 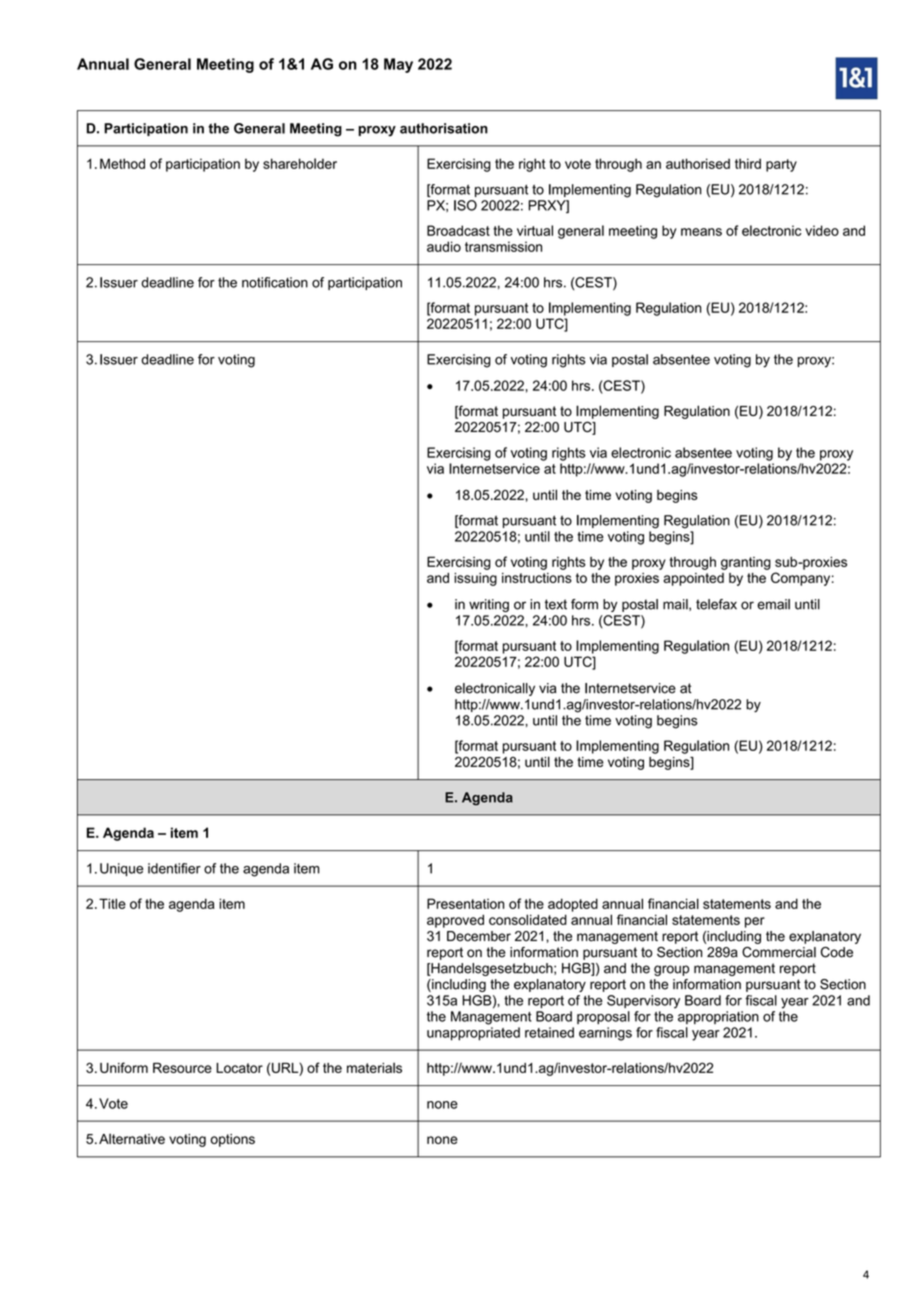 I want to click on authorisation, so click(x=444, y=128).
